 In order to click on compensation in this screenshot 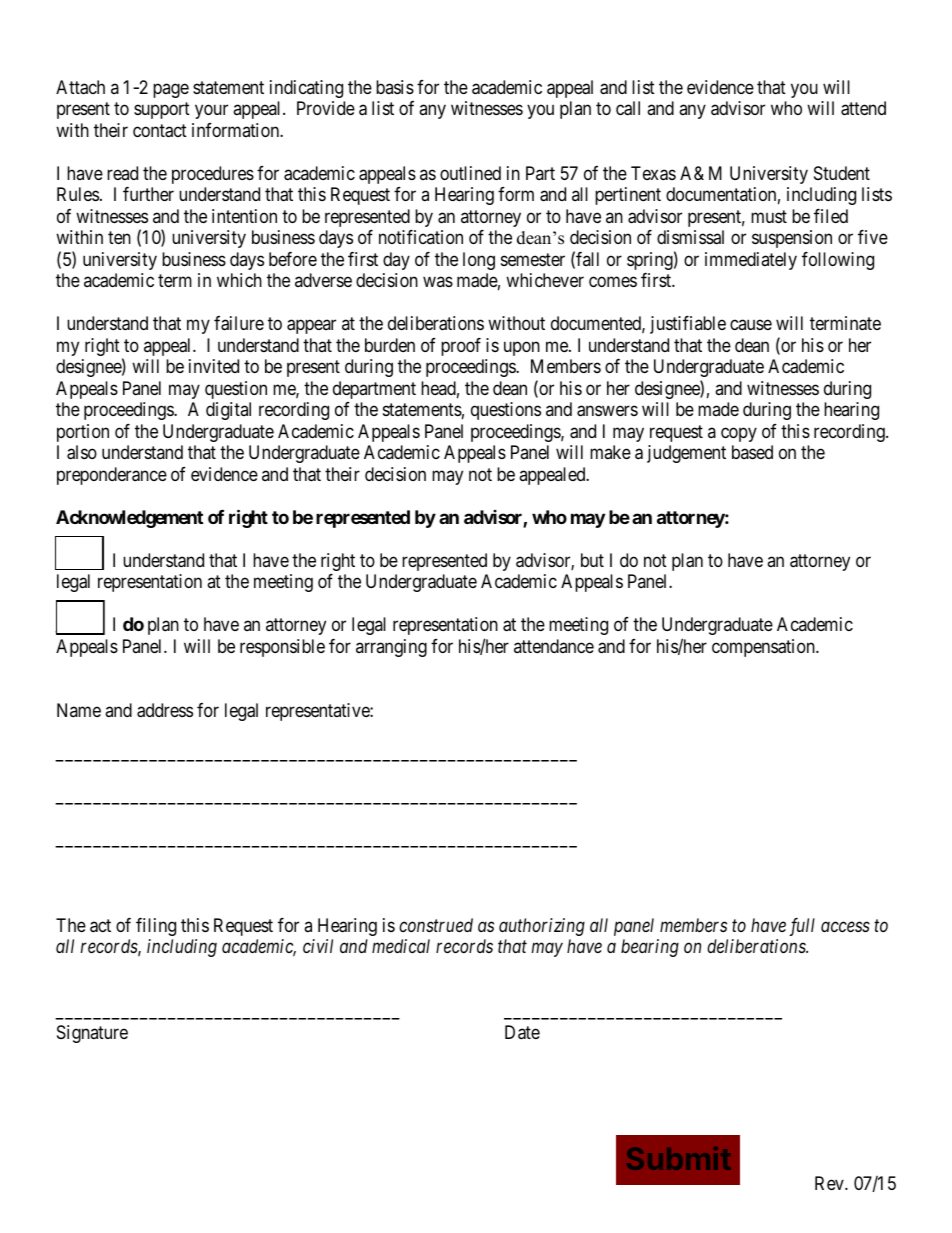, I will do `click(764, 648)`.
